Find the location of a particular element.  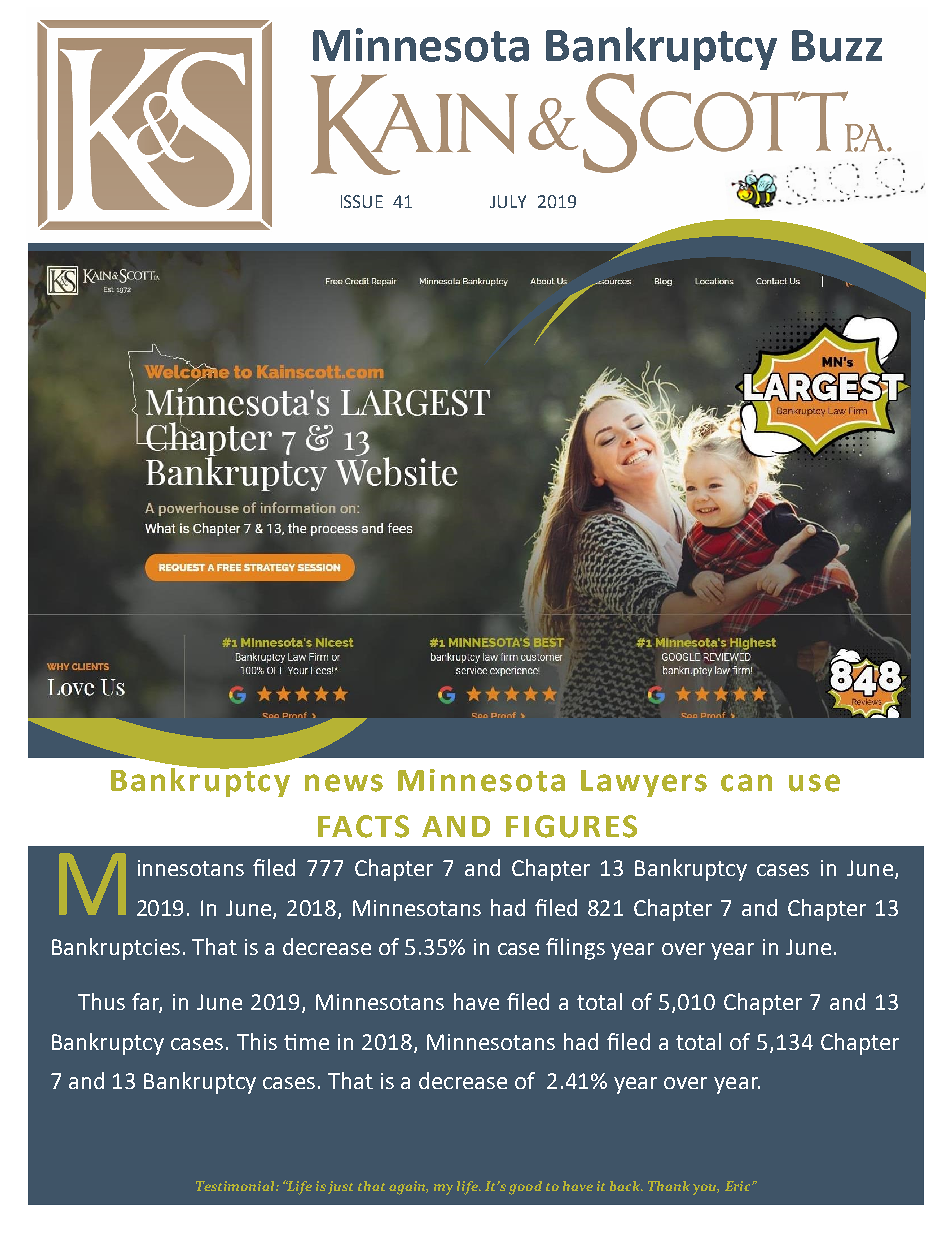

Lawyers is located at coordinates (644, 783).
